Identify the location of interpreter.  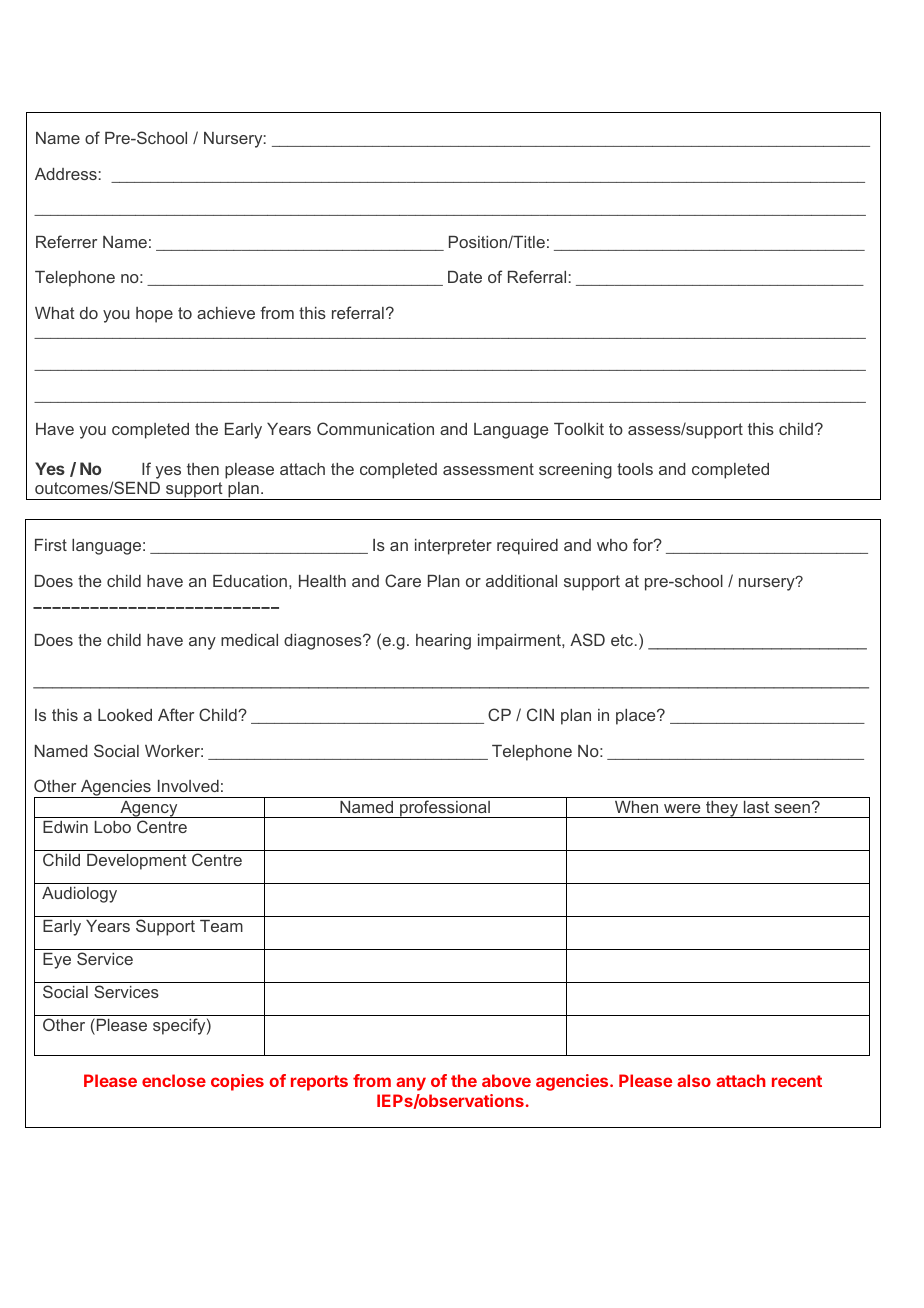
(453, 547).
